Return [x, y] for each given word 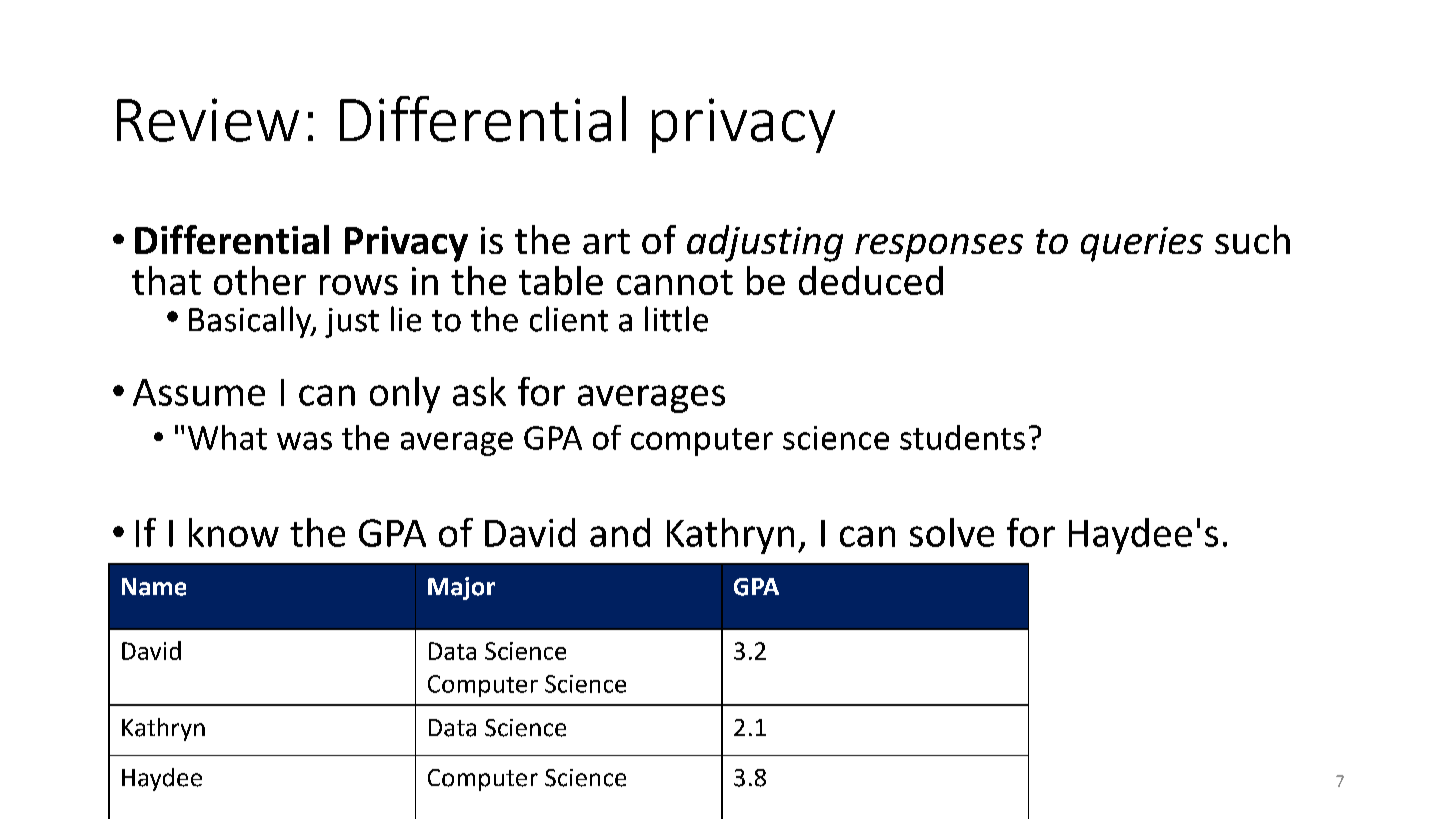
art [606, 241]
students [962, 437]
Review [208, 120]
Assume [199, 392]
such [1252, 239]
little [676, 319]
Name [154, 587]
